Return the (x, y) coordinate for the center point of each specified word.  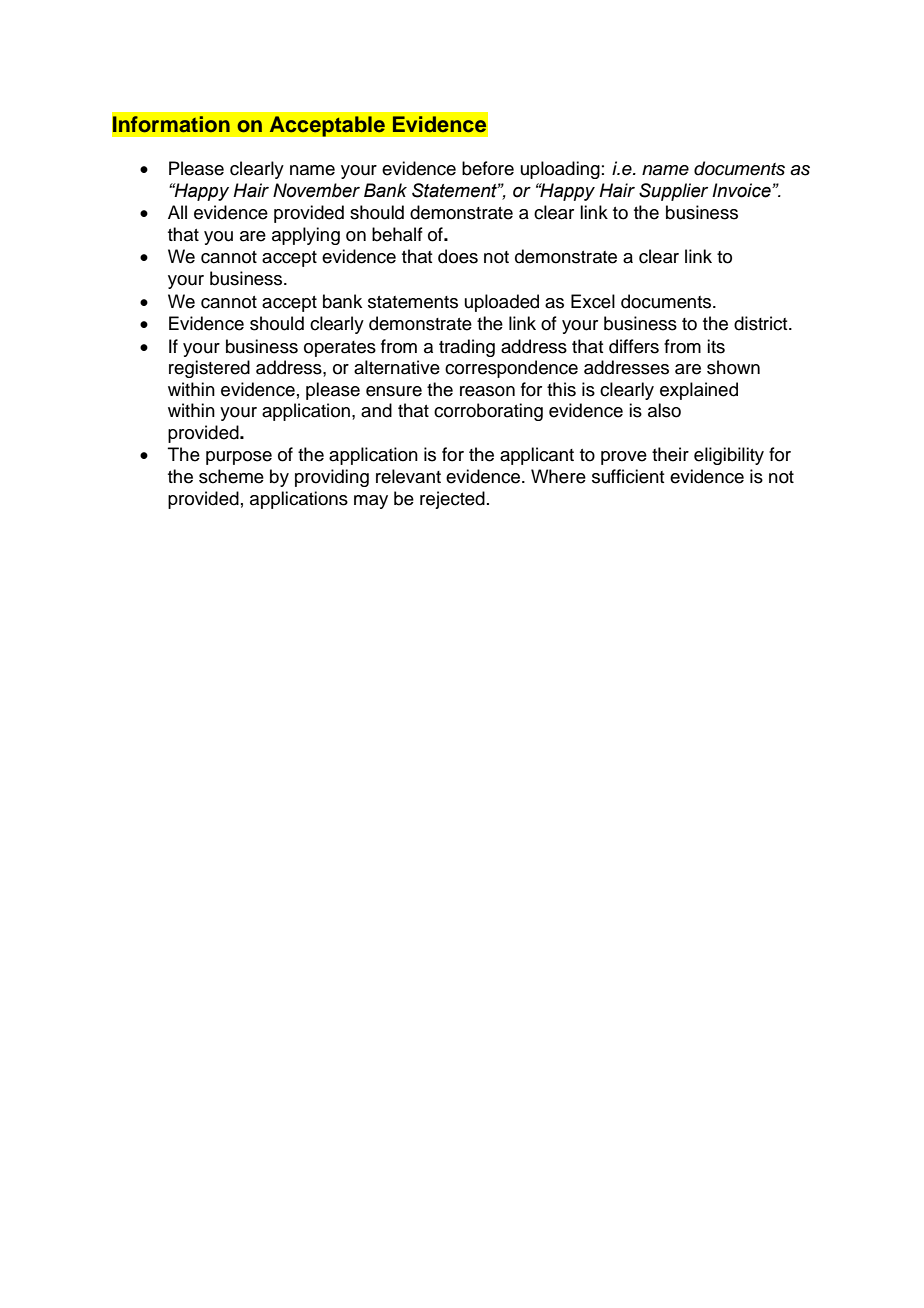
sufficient (628, 476)
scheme (231, 476)
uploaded (502, 303)
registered (209, 369)
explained (699, 391)
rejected (452, 500)
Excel (593, 301)
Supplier (673, 192)
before (488, 168)
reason (487, 391)
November (316, 190)
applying (306, 236)
